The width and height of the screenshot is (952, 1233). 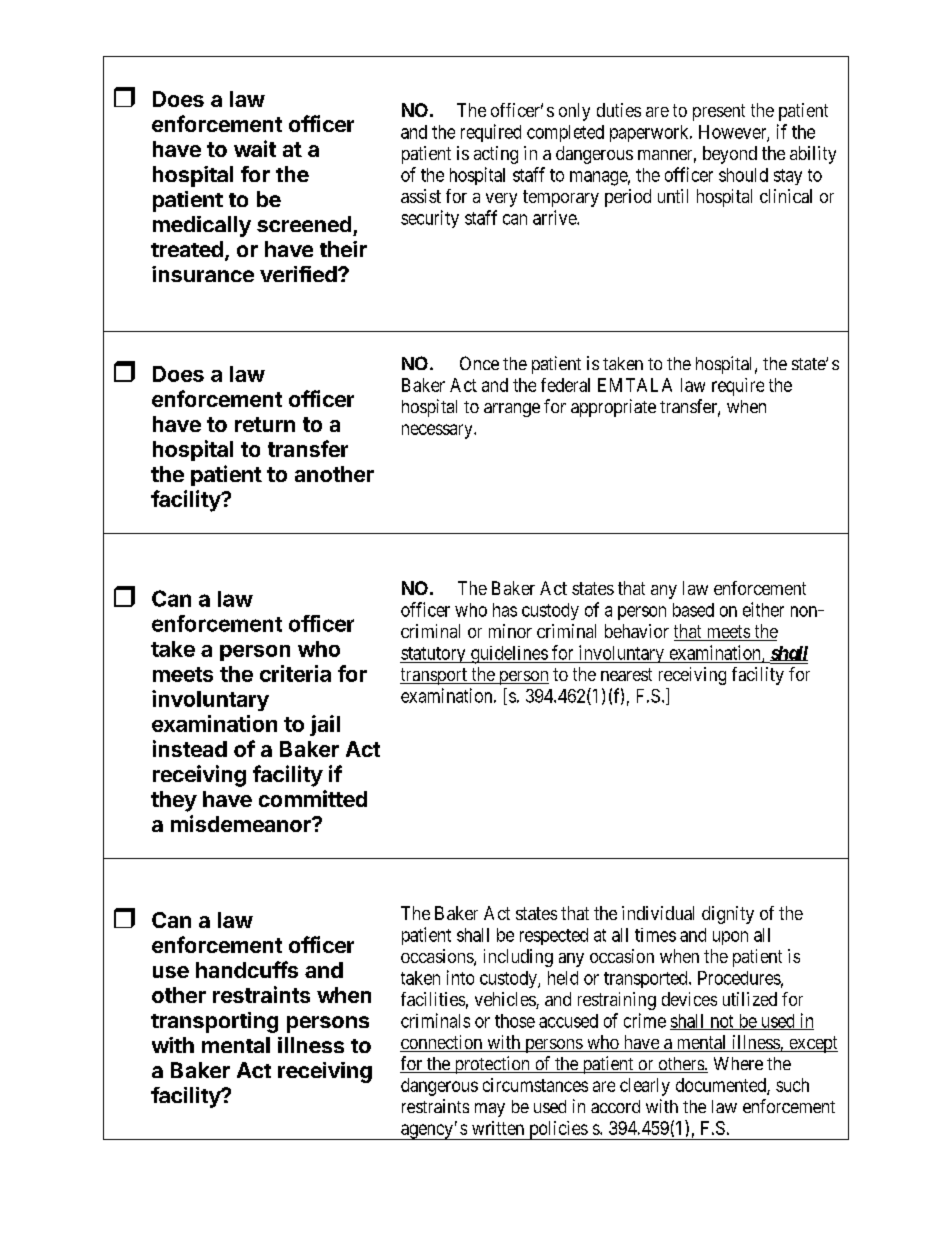 I want to click on return, so click(x=265, y=424).
